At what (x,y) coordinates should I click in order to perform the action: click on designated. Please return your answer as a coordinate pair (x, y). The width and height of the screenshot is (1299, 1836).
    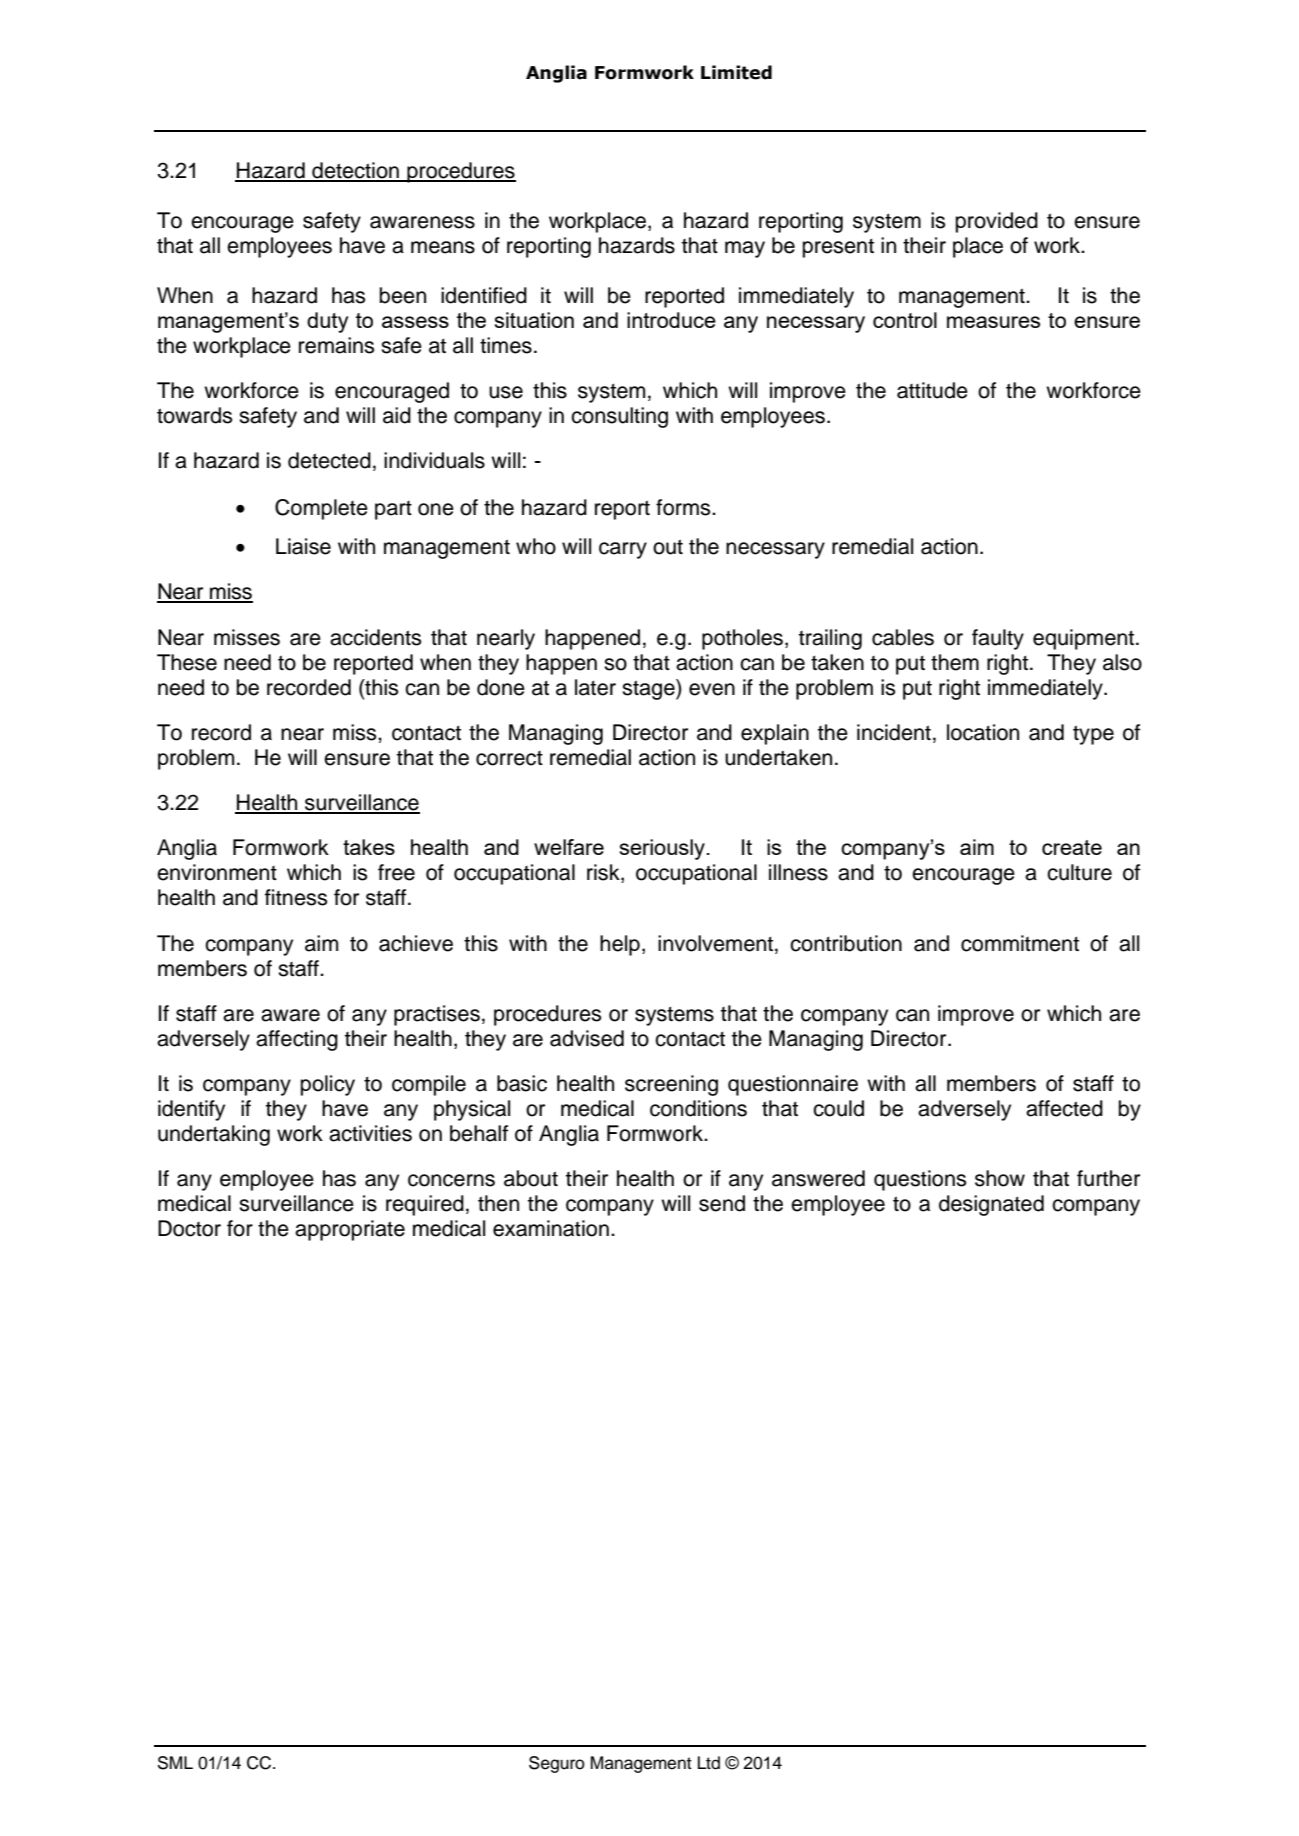
    Looking at the image, I should click on (991, 1205).
